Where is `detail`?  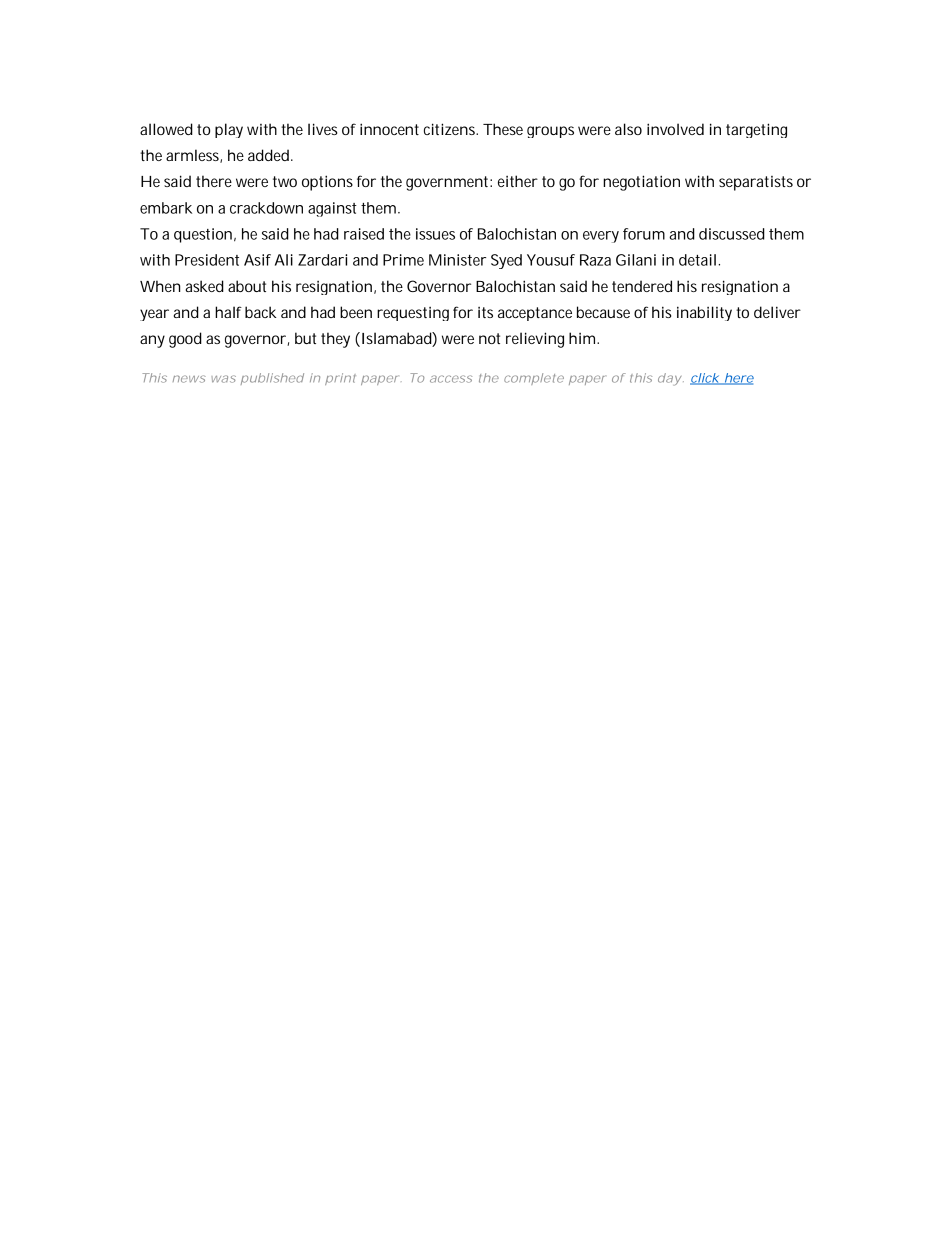
detail is located at coordinates (697, 260).
